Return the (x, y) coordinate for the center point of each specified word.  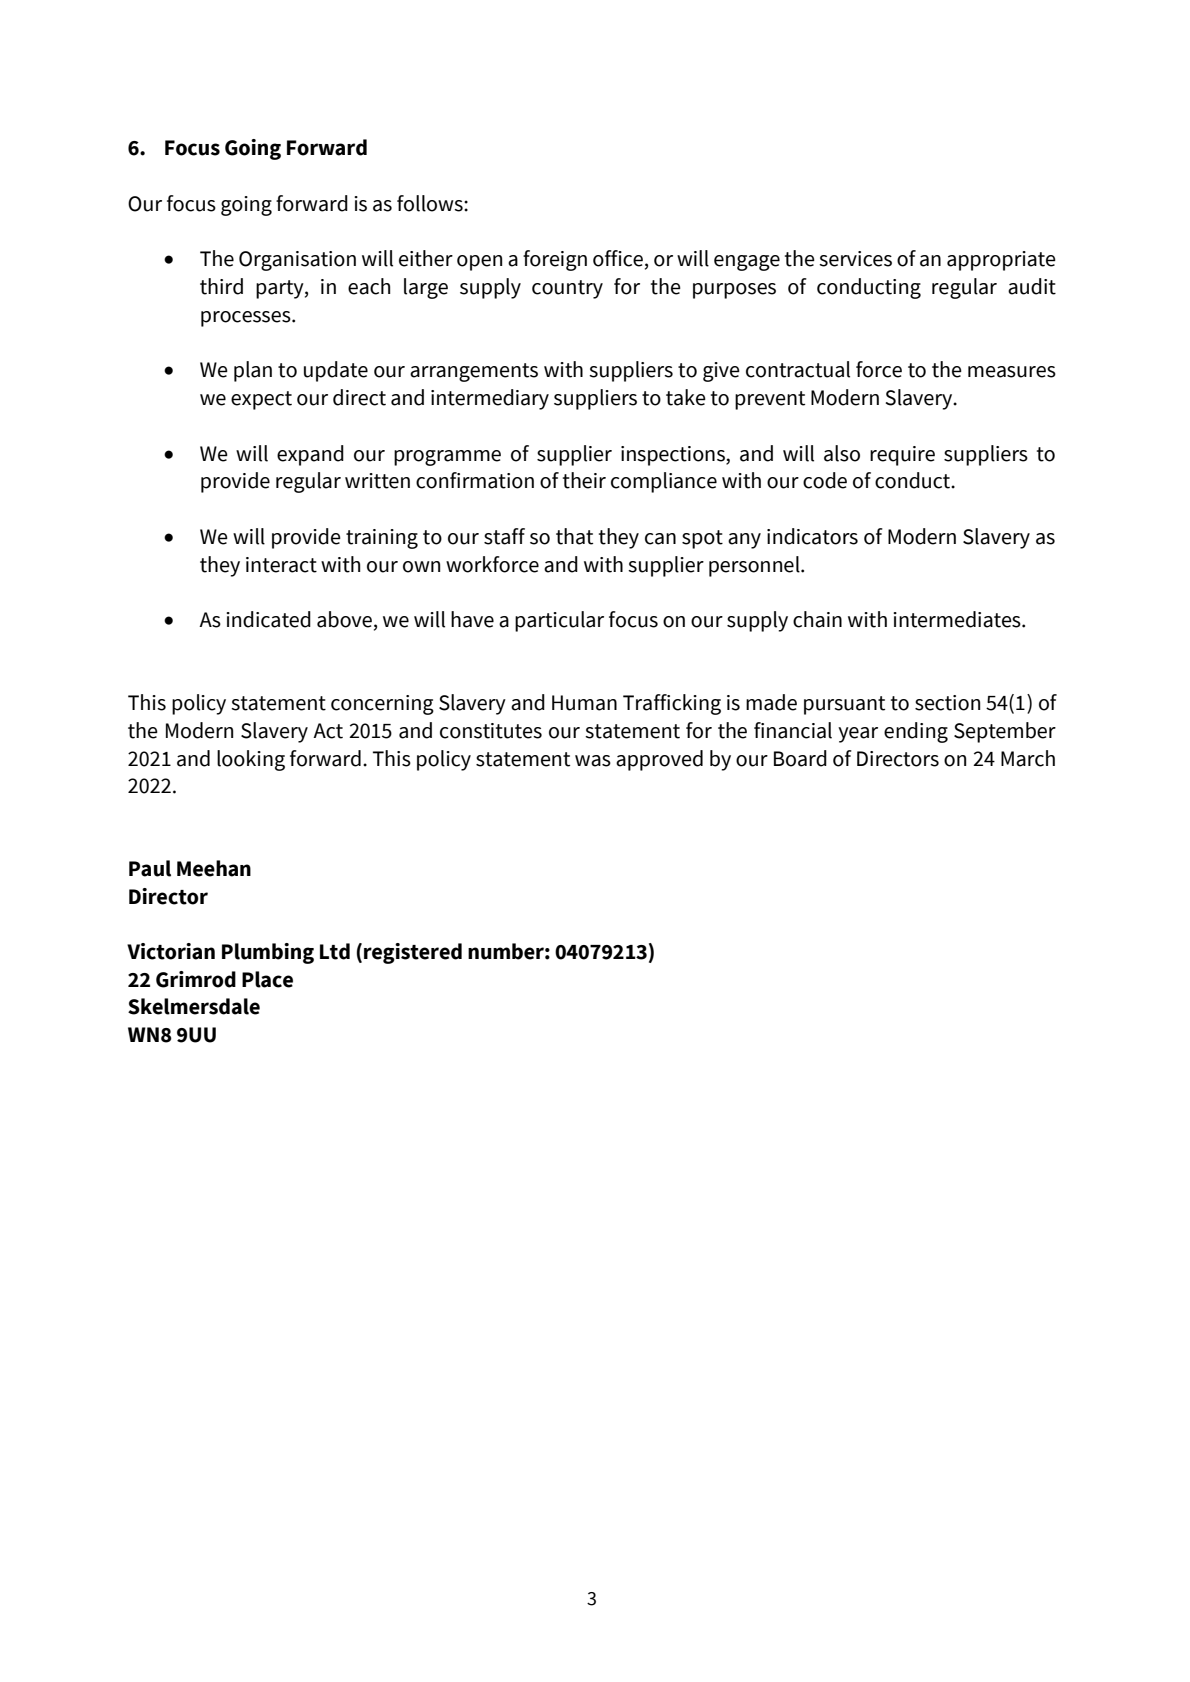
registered (413, 953)
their (584, 480)
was (593, 761)
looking (251, 760)
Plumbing (268, 953)
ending (916, 732)
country (567, 289)
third (221, 286)
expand (310, 455)
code (825, 480)
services (855, 259)
